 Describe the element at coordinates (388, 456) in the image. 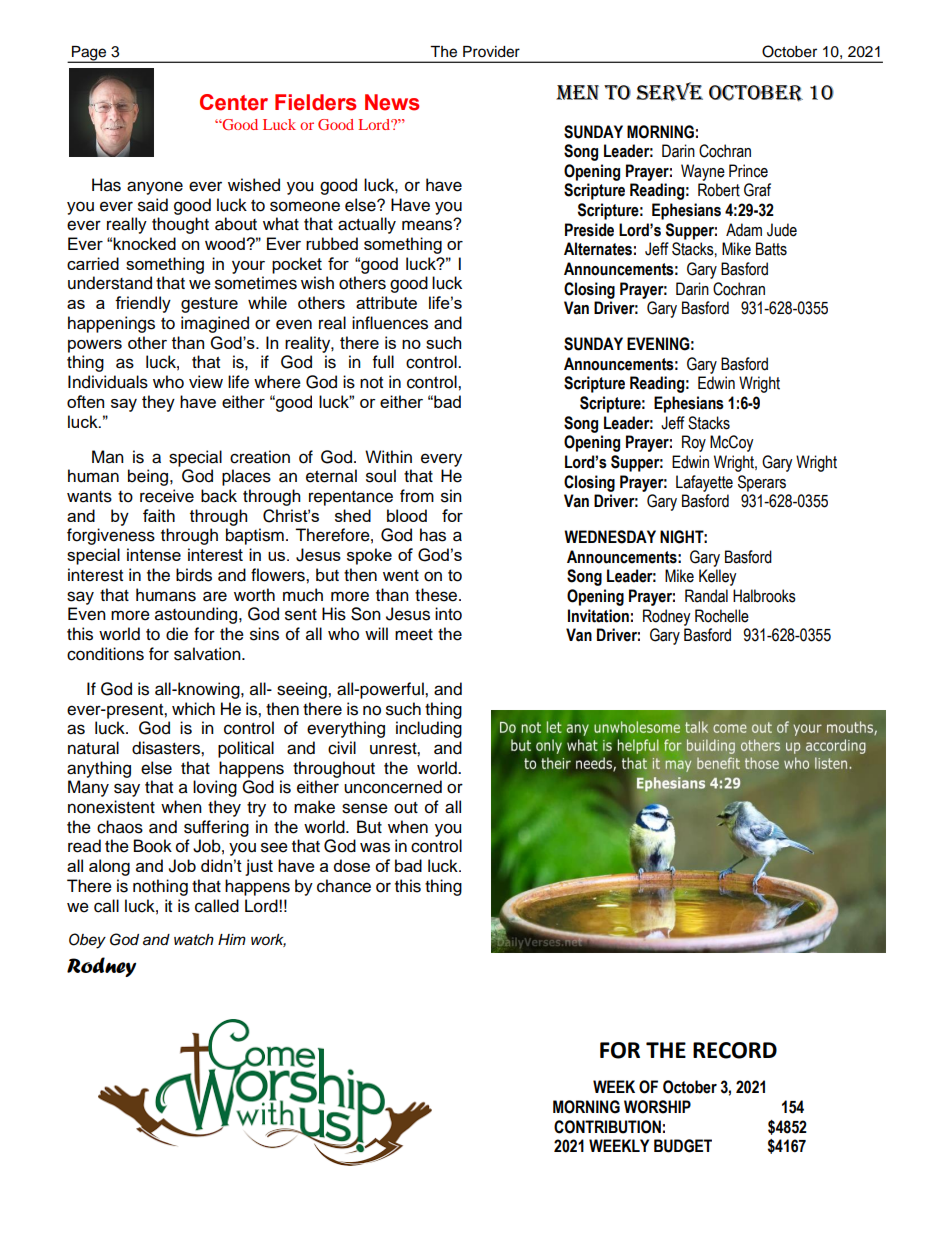

I see `Within` at that location.
